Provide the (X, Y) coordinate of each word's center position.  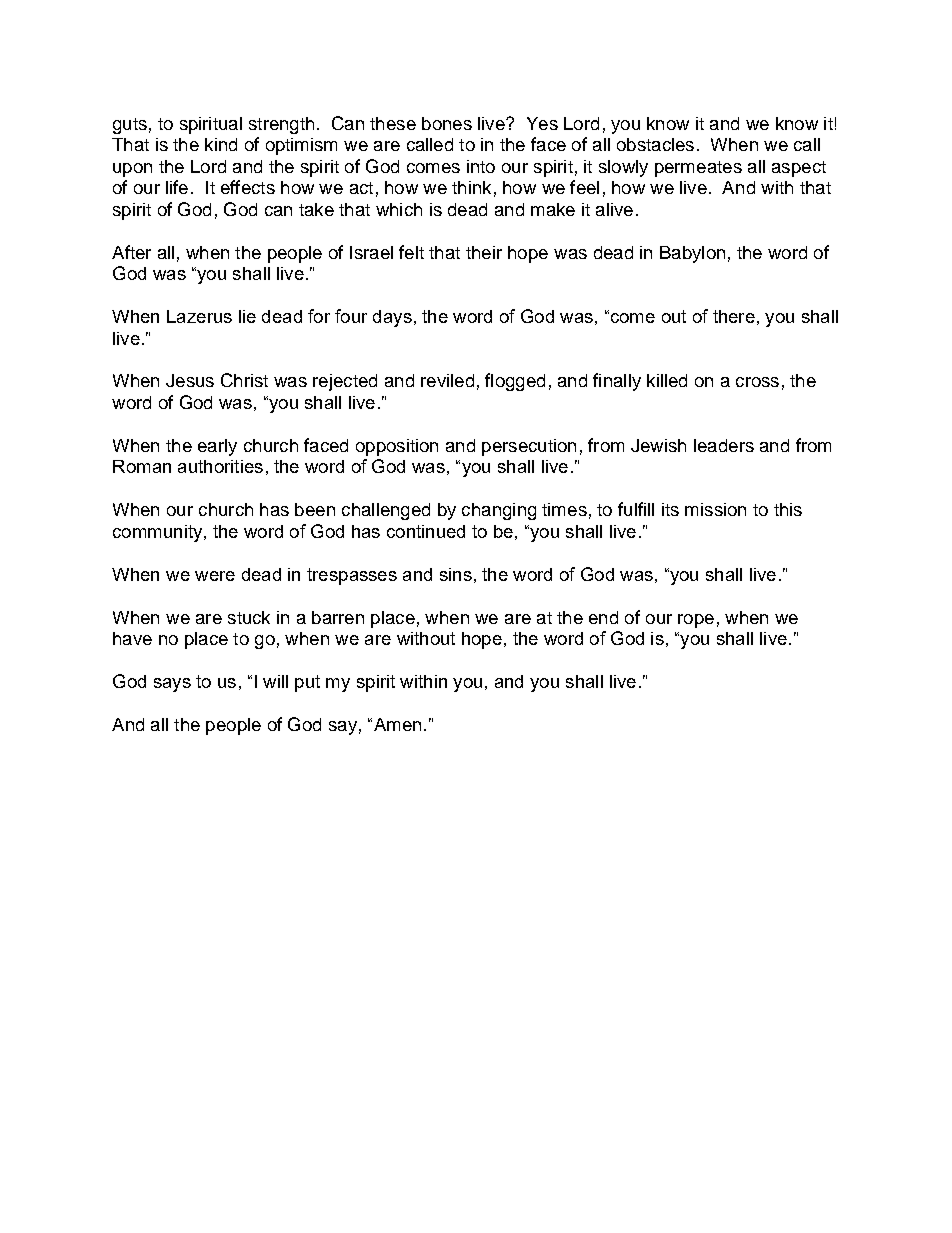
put (307, 683)
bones (447, 123)
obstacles (655, 144)
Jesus (190, 380)
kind (221, 144)
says (172, 685)
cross (757, 382)
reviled (447, 380)
